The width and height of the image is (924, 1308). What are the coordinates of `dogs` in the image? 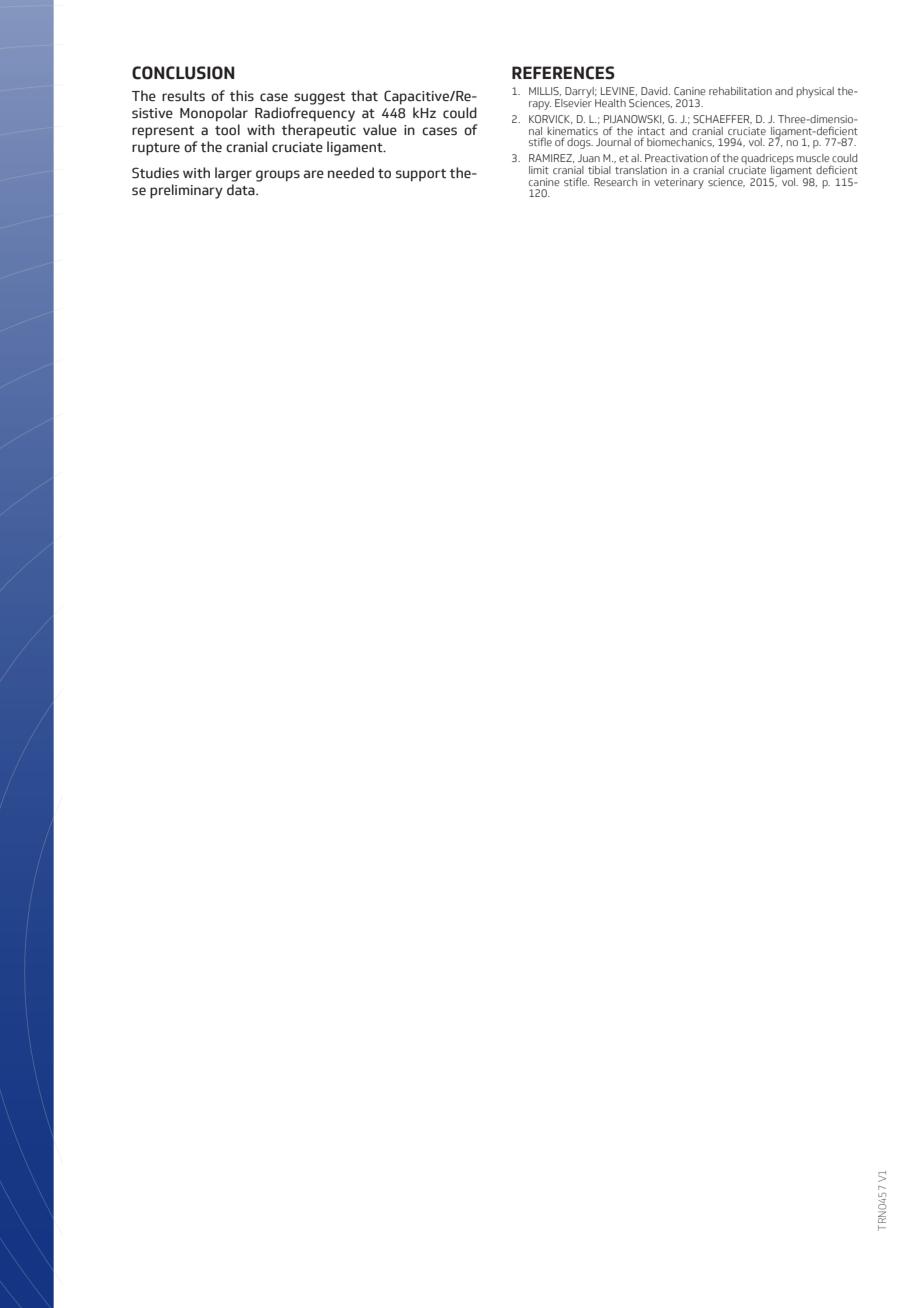 It's located at (580, 143).
